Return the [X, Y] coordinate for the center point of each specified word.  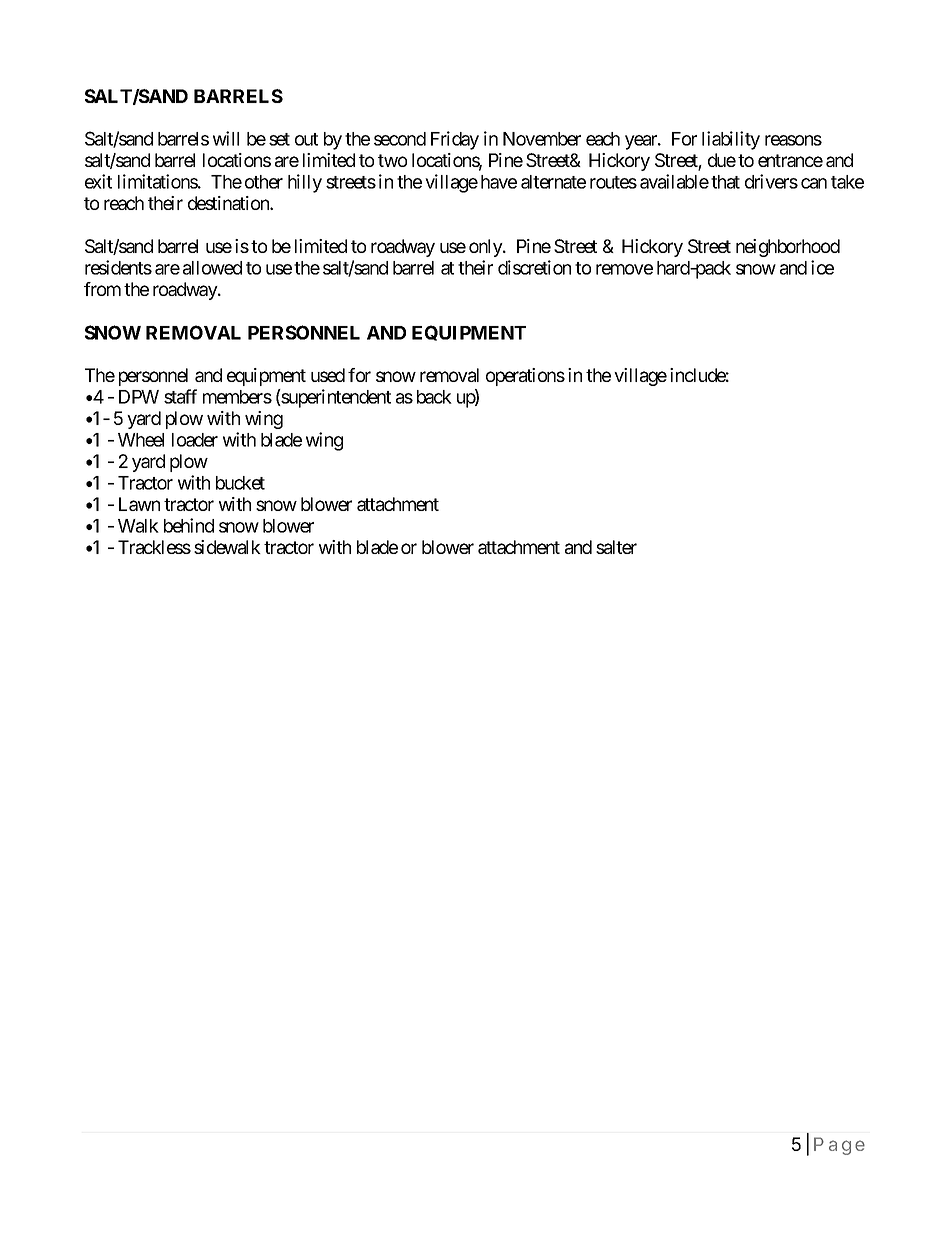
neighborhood [788, 248]
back [434, 397]
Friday [455, 140]
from [102, 289]
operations [525, 377]
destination [229, 203]
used [328, 375]
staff [180, 396]
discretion [534, 267]
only [486, 248]
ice [822, 267]
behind [189, 525]
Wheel [141, 440]
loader [195, 440]
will [226, 138]
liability [731, 140]
